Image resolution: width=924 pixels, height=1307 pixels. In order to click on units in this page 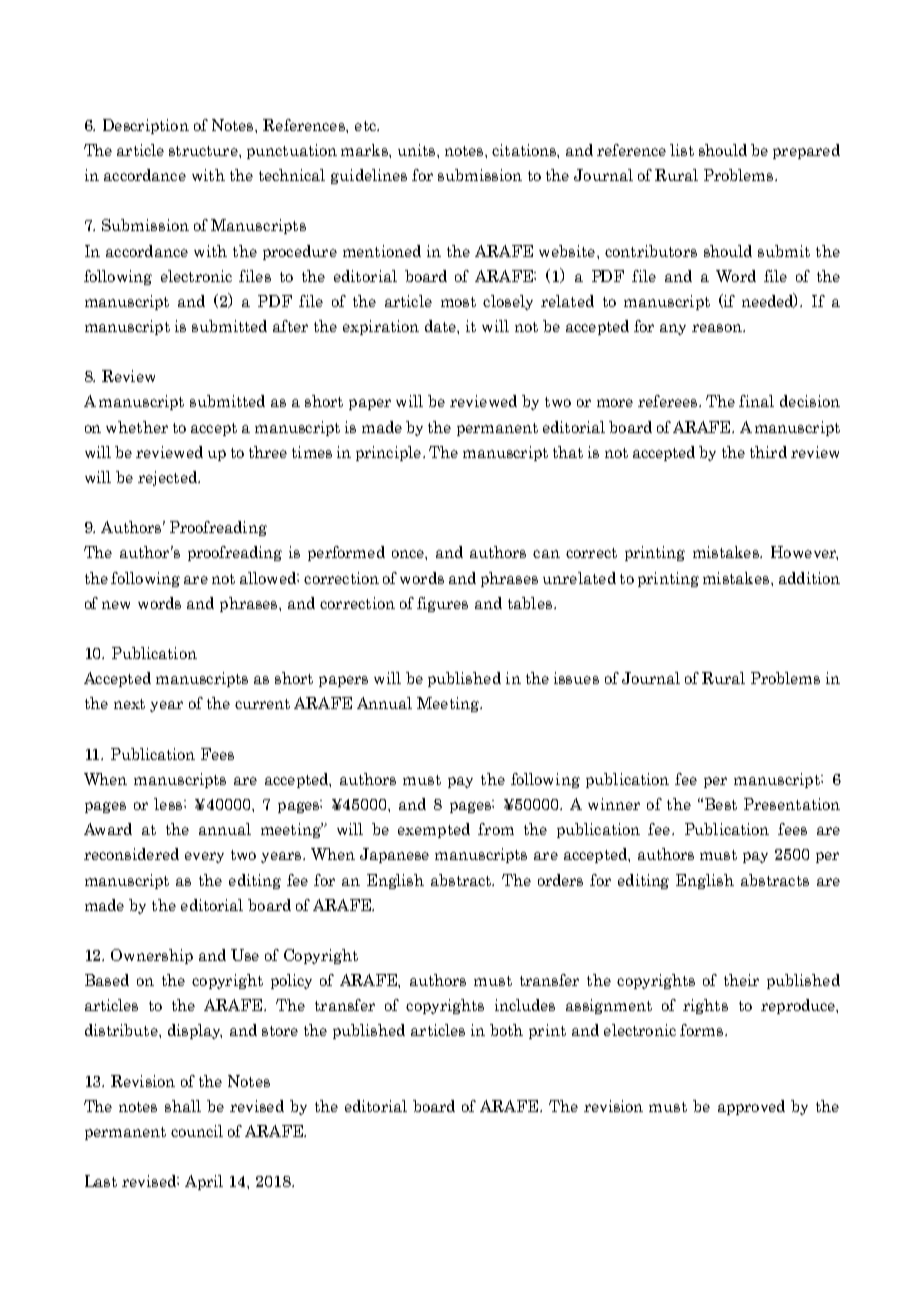, I will do `click(416, 150)`.
